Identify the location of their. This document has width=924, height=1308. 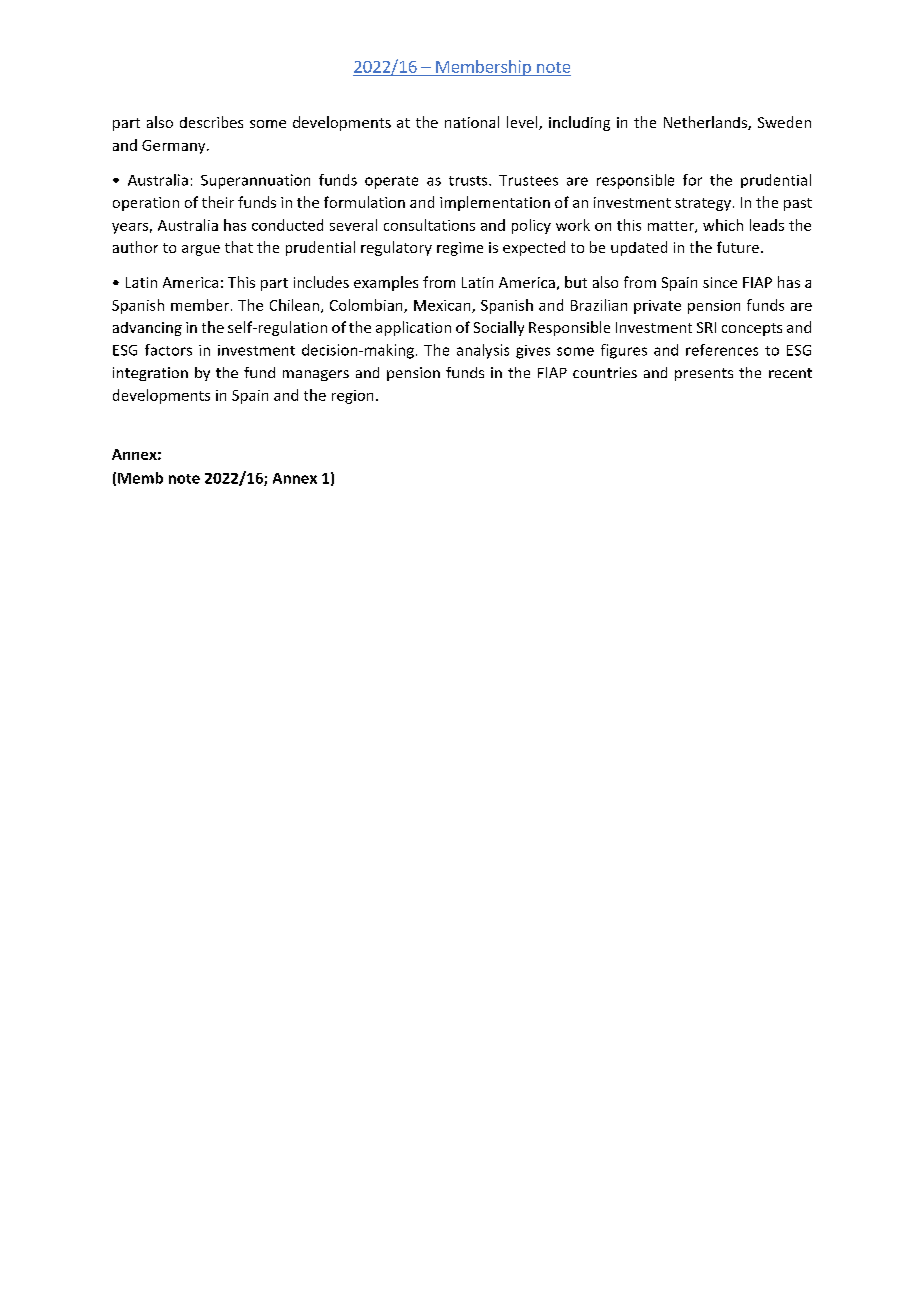
(218, 202).
